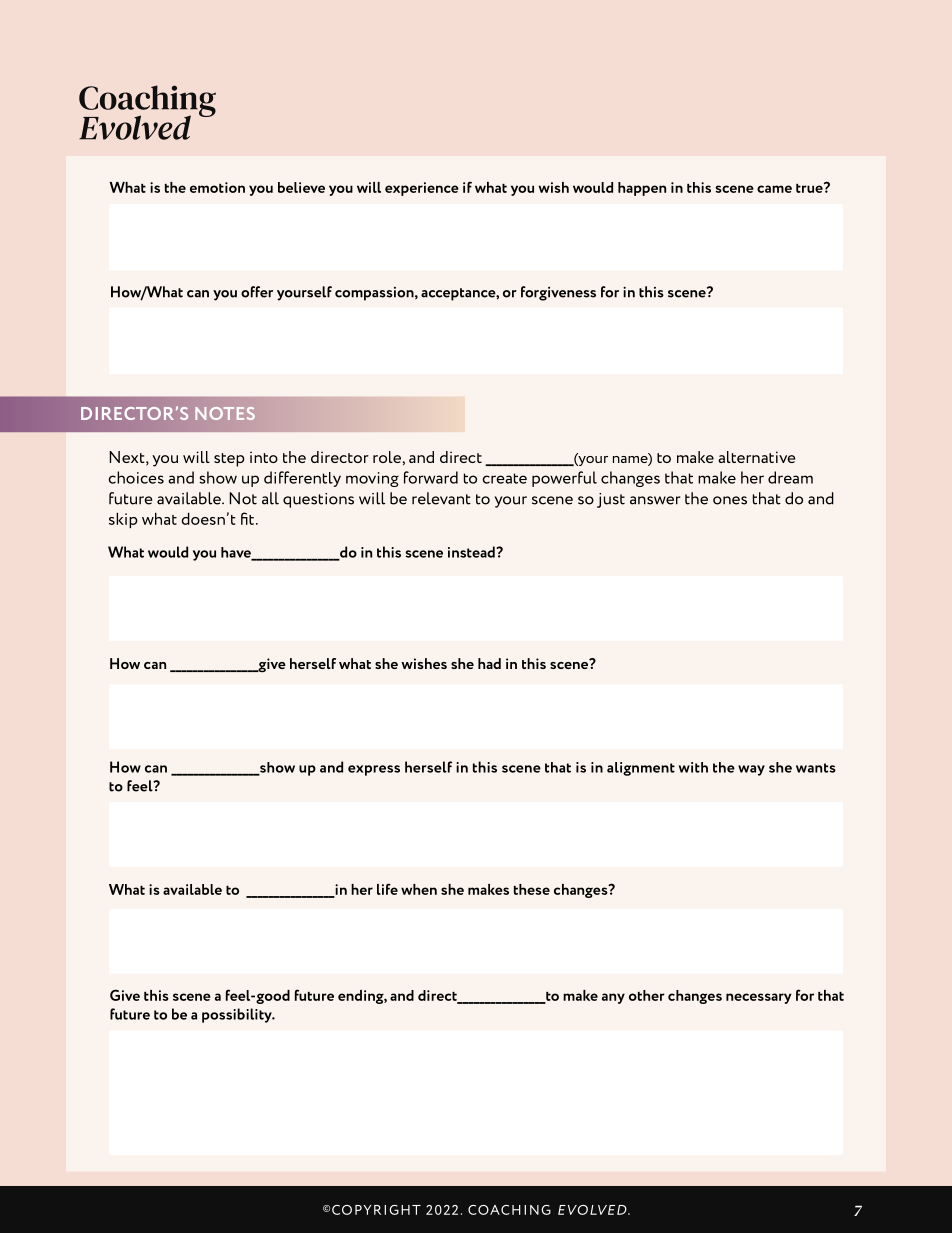  Describe the element at coordinates (489, 663) in the screenshot. I see `had` at that location.
